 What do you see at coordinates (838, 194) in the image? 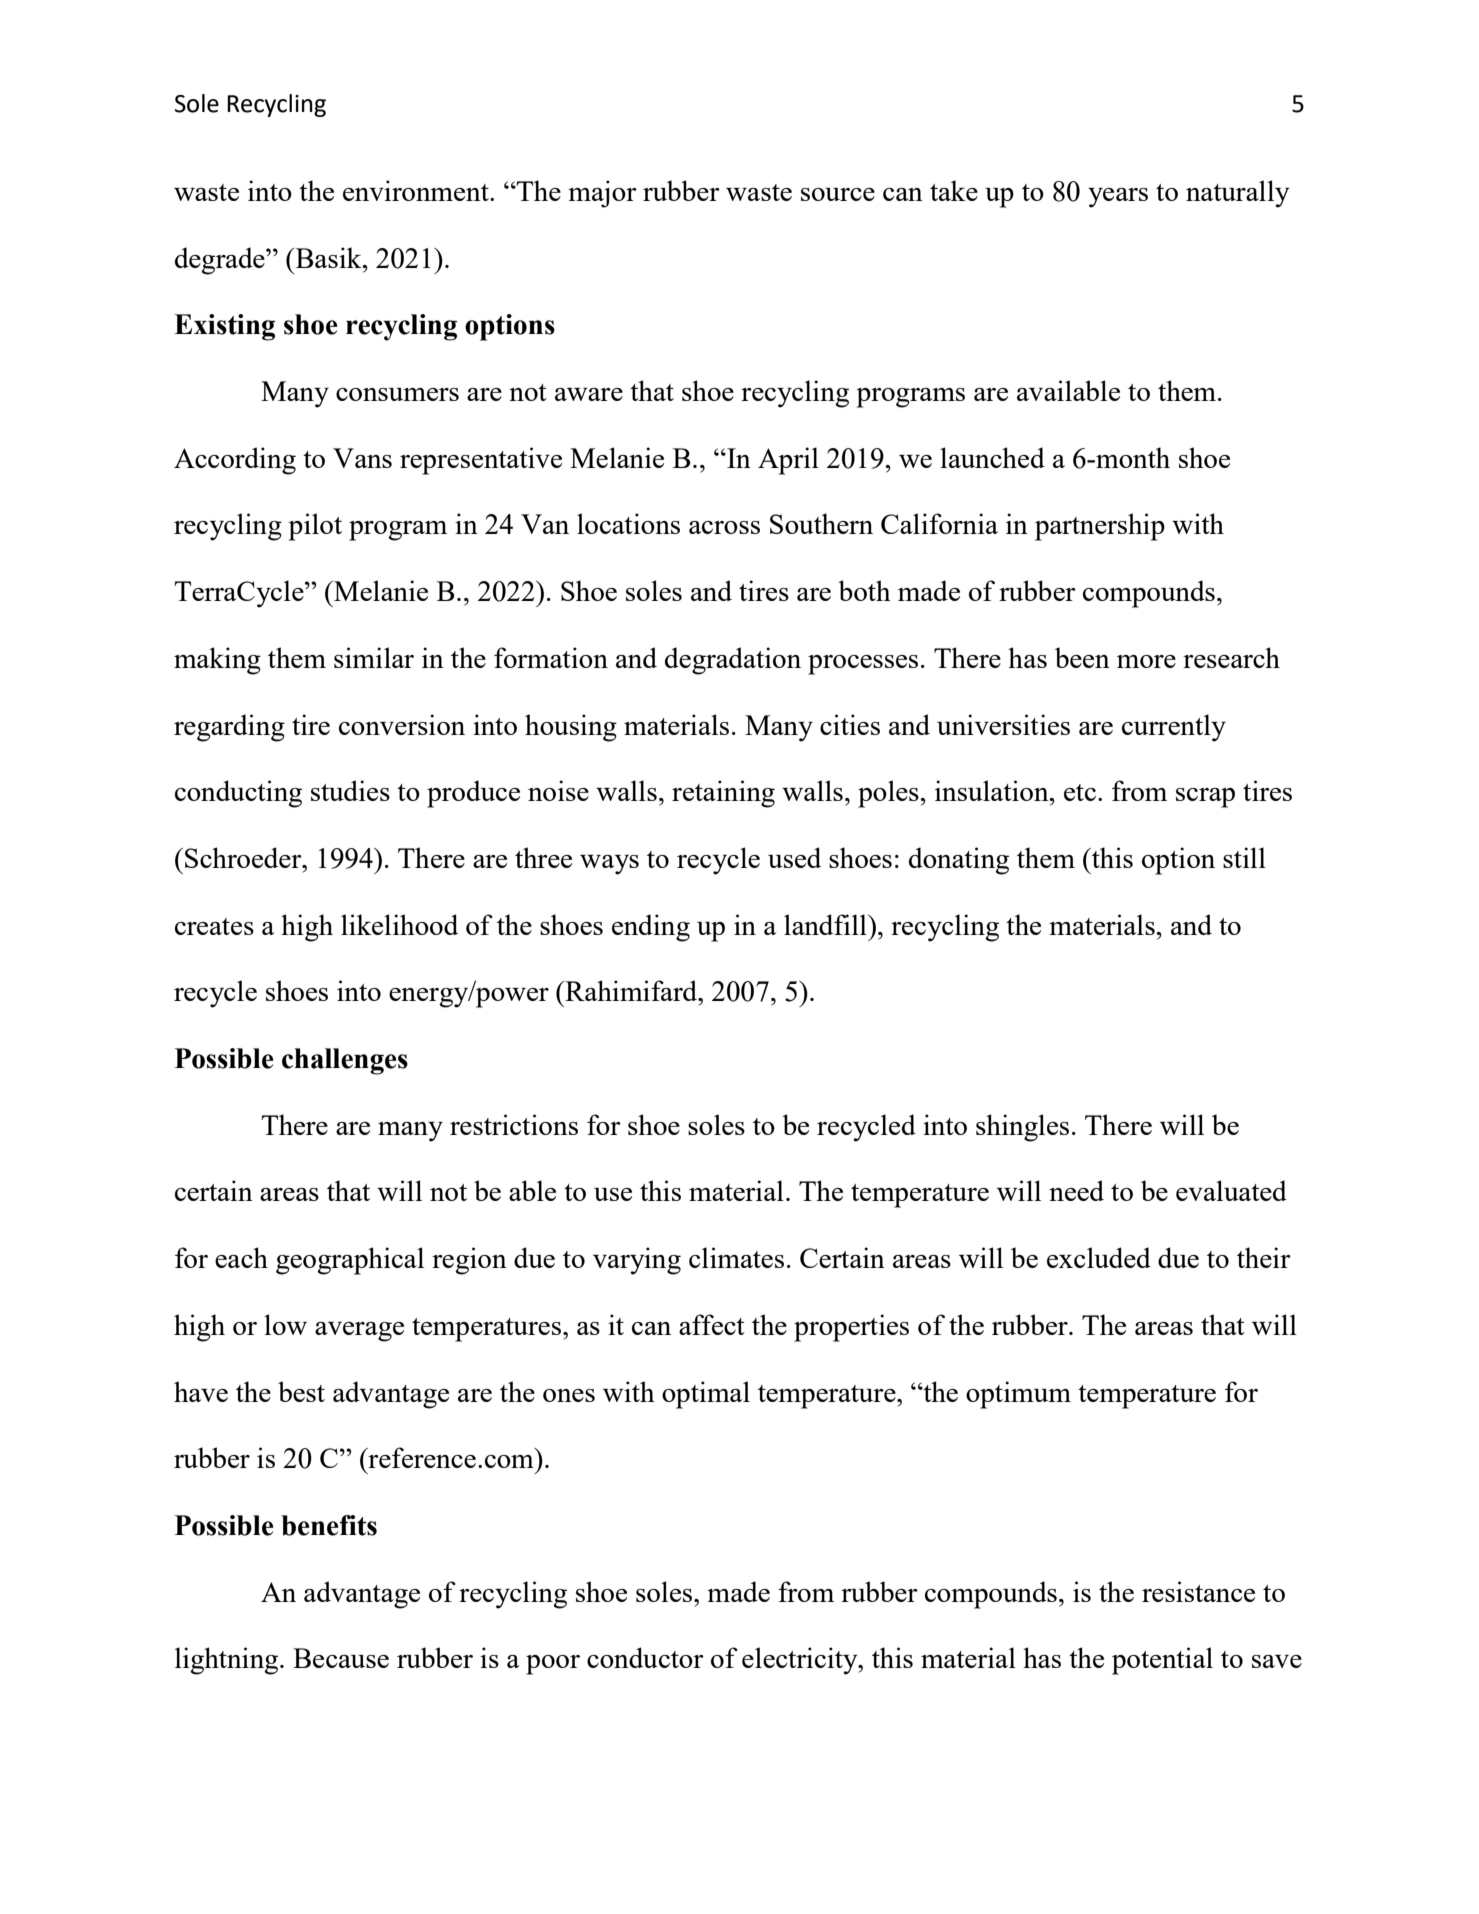
I see `source` at bounding box center [838, 194].
